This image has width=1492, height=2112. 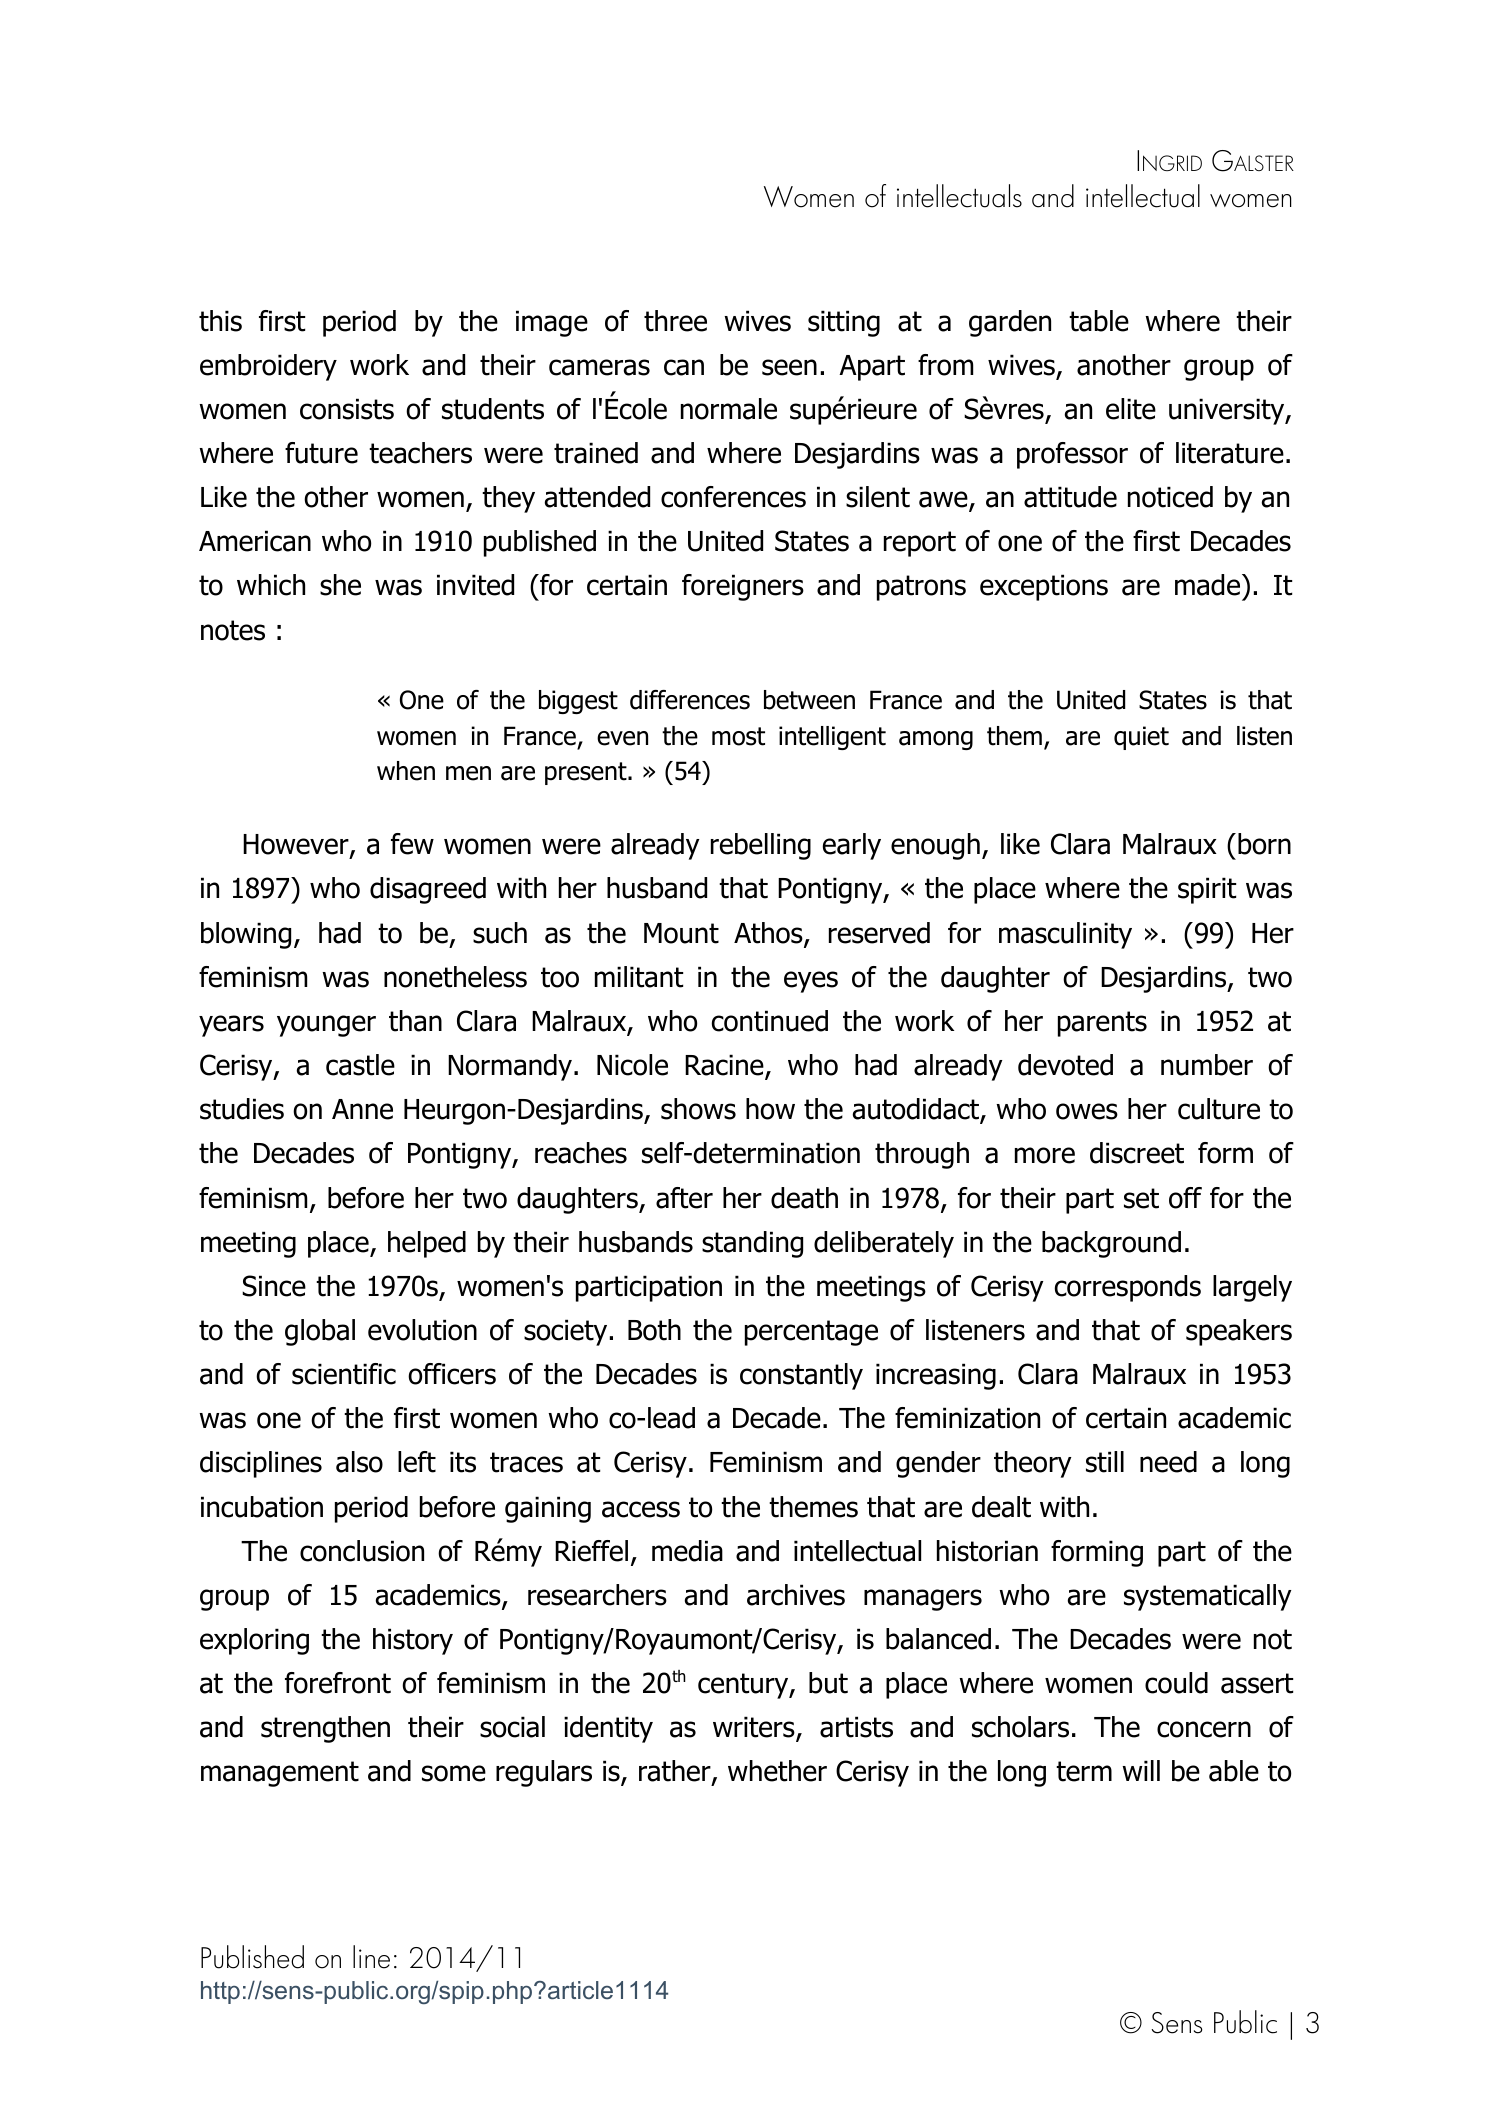 What do you see at coordinates (1141, 738) in the image?
I see `quiet` at bounding box center [1141, 738].
